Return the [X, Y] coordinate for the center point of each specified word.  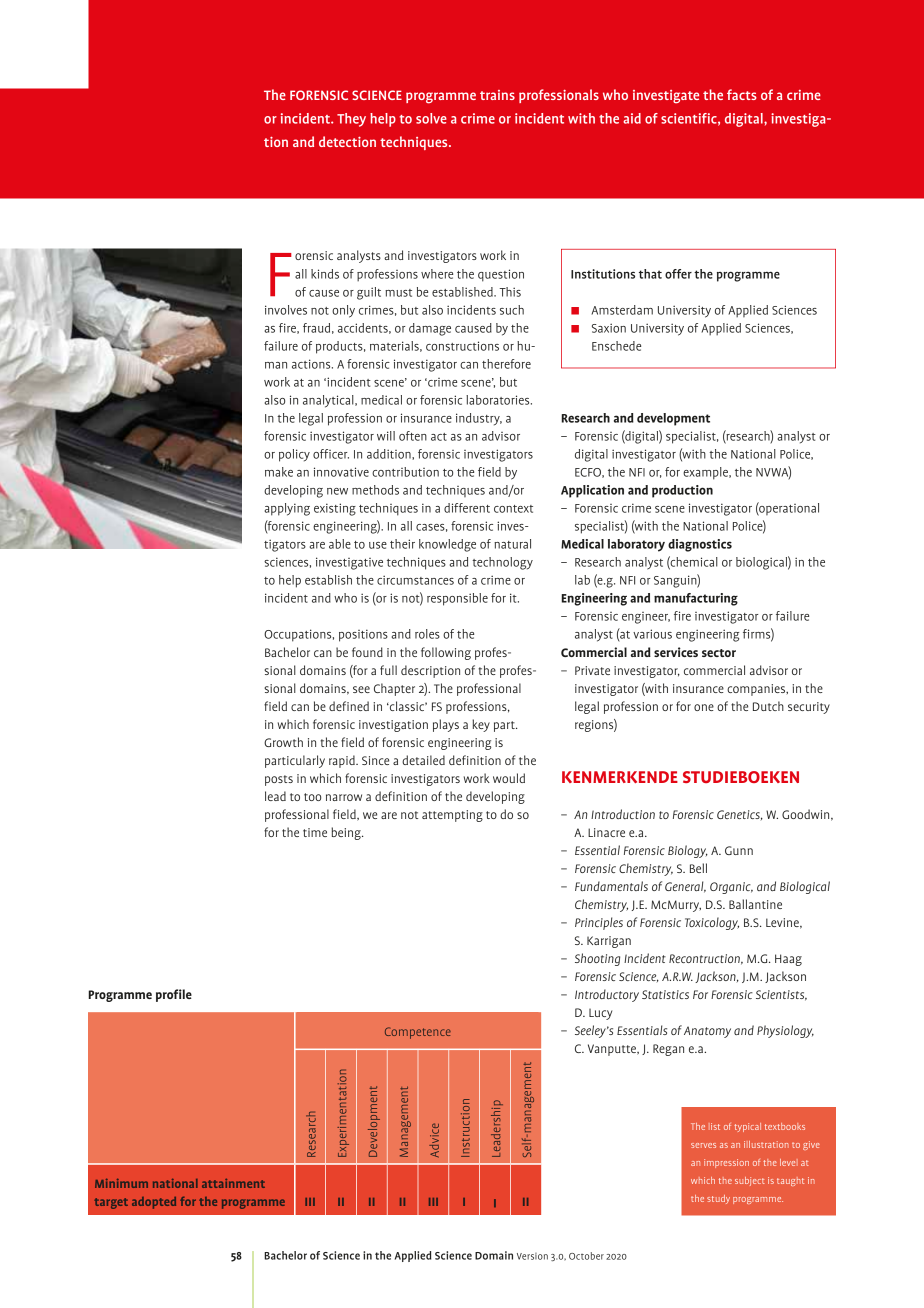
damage [430, 329]
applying [287, 509]
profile [174, 995]
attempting [452, 816]
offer [678, 274]
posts [279, 780]
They [351, 120]
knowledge [447, 545]
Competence [418, 1033]
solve [431, 118]
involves [286, 310]
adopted [154, 1203]
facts [742, 94]
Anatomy [707, 1032]
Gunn [739, 850]
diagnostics [700, 545]
